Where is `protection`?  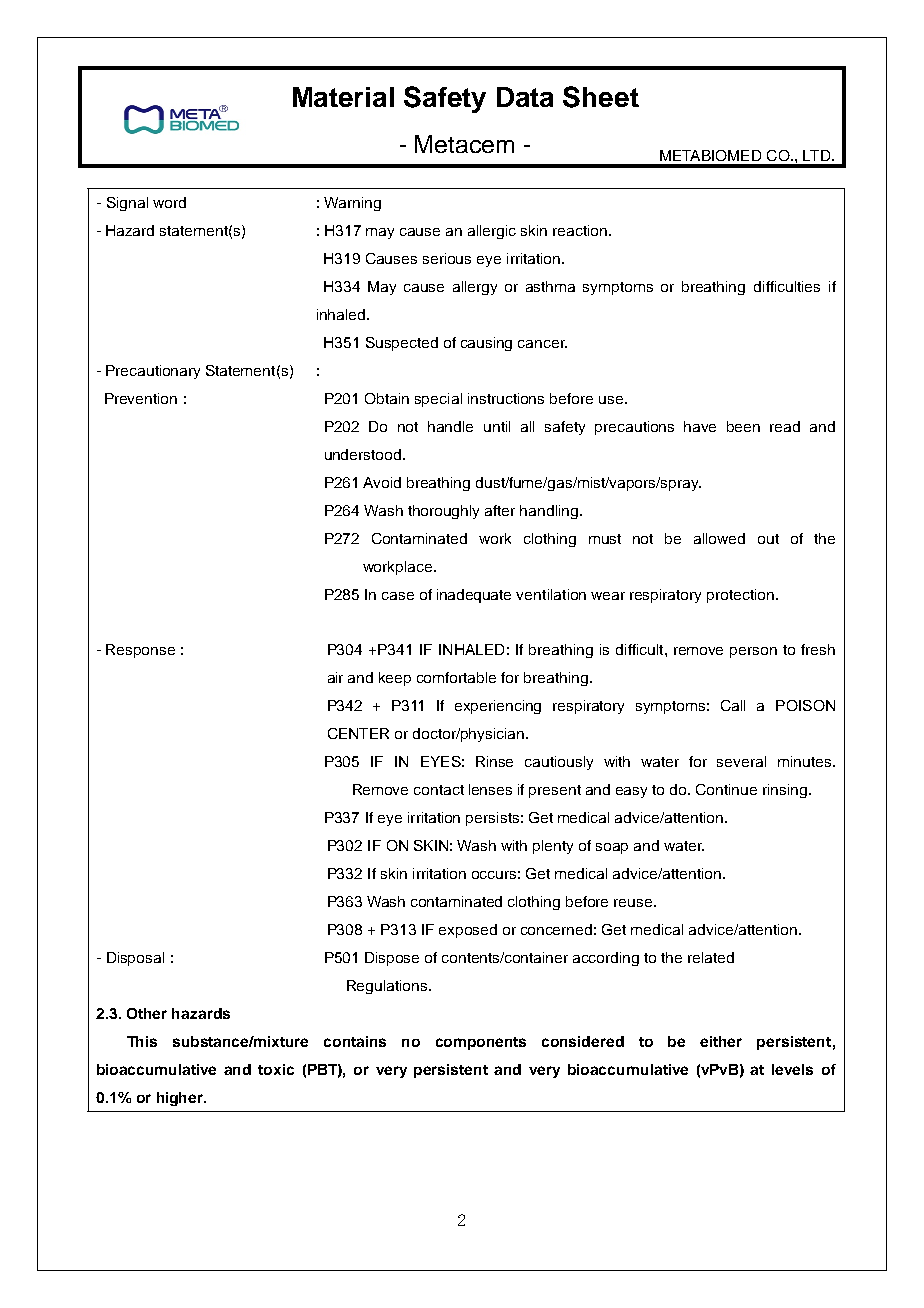 protection is located at coordinates (742, 596).
